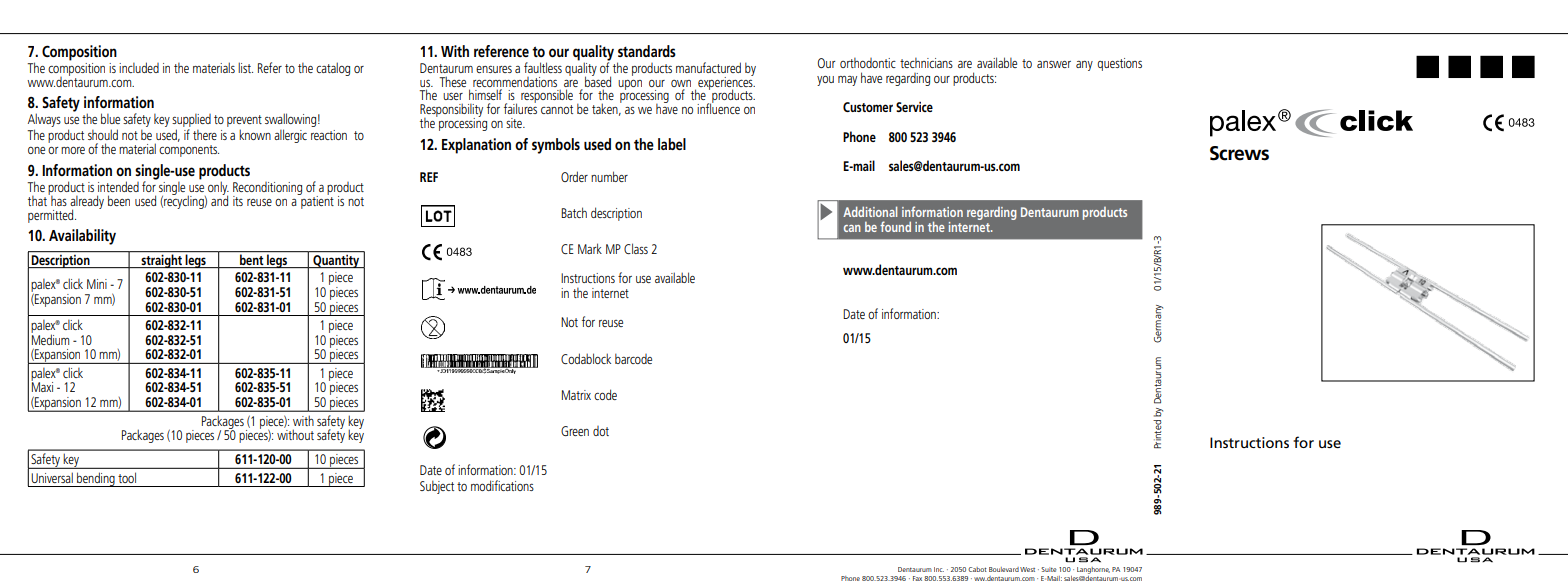 Image resolution: width=1568 pixels, height=588 pixels. What do you see at coordinates (97, 284) in the screenshot?
I see `Mini` at bounding box center [97, 284].
